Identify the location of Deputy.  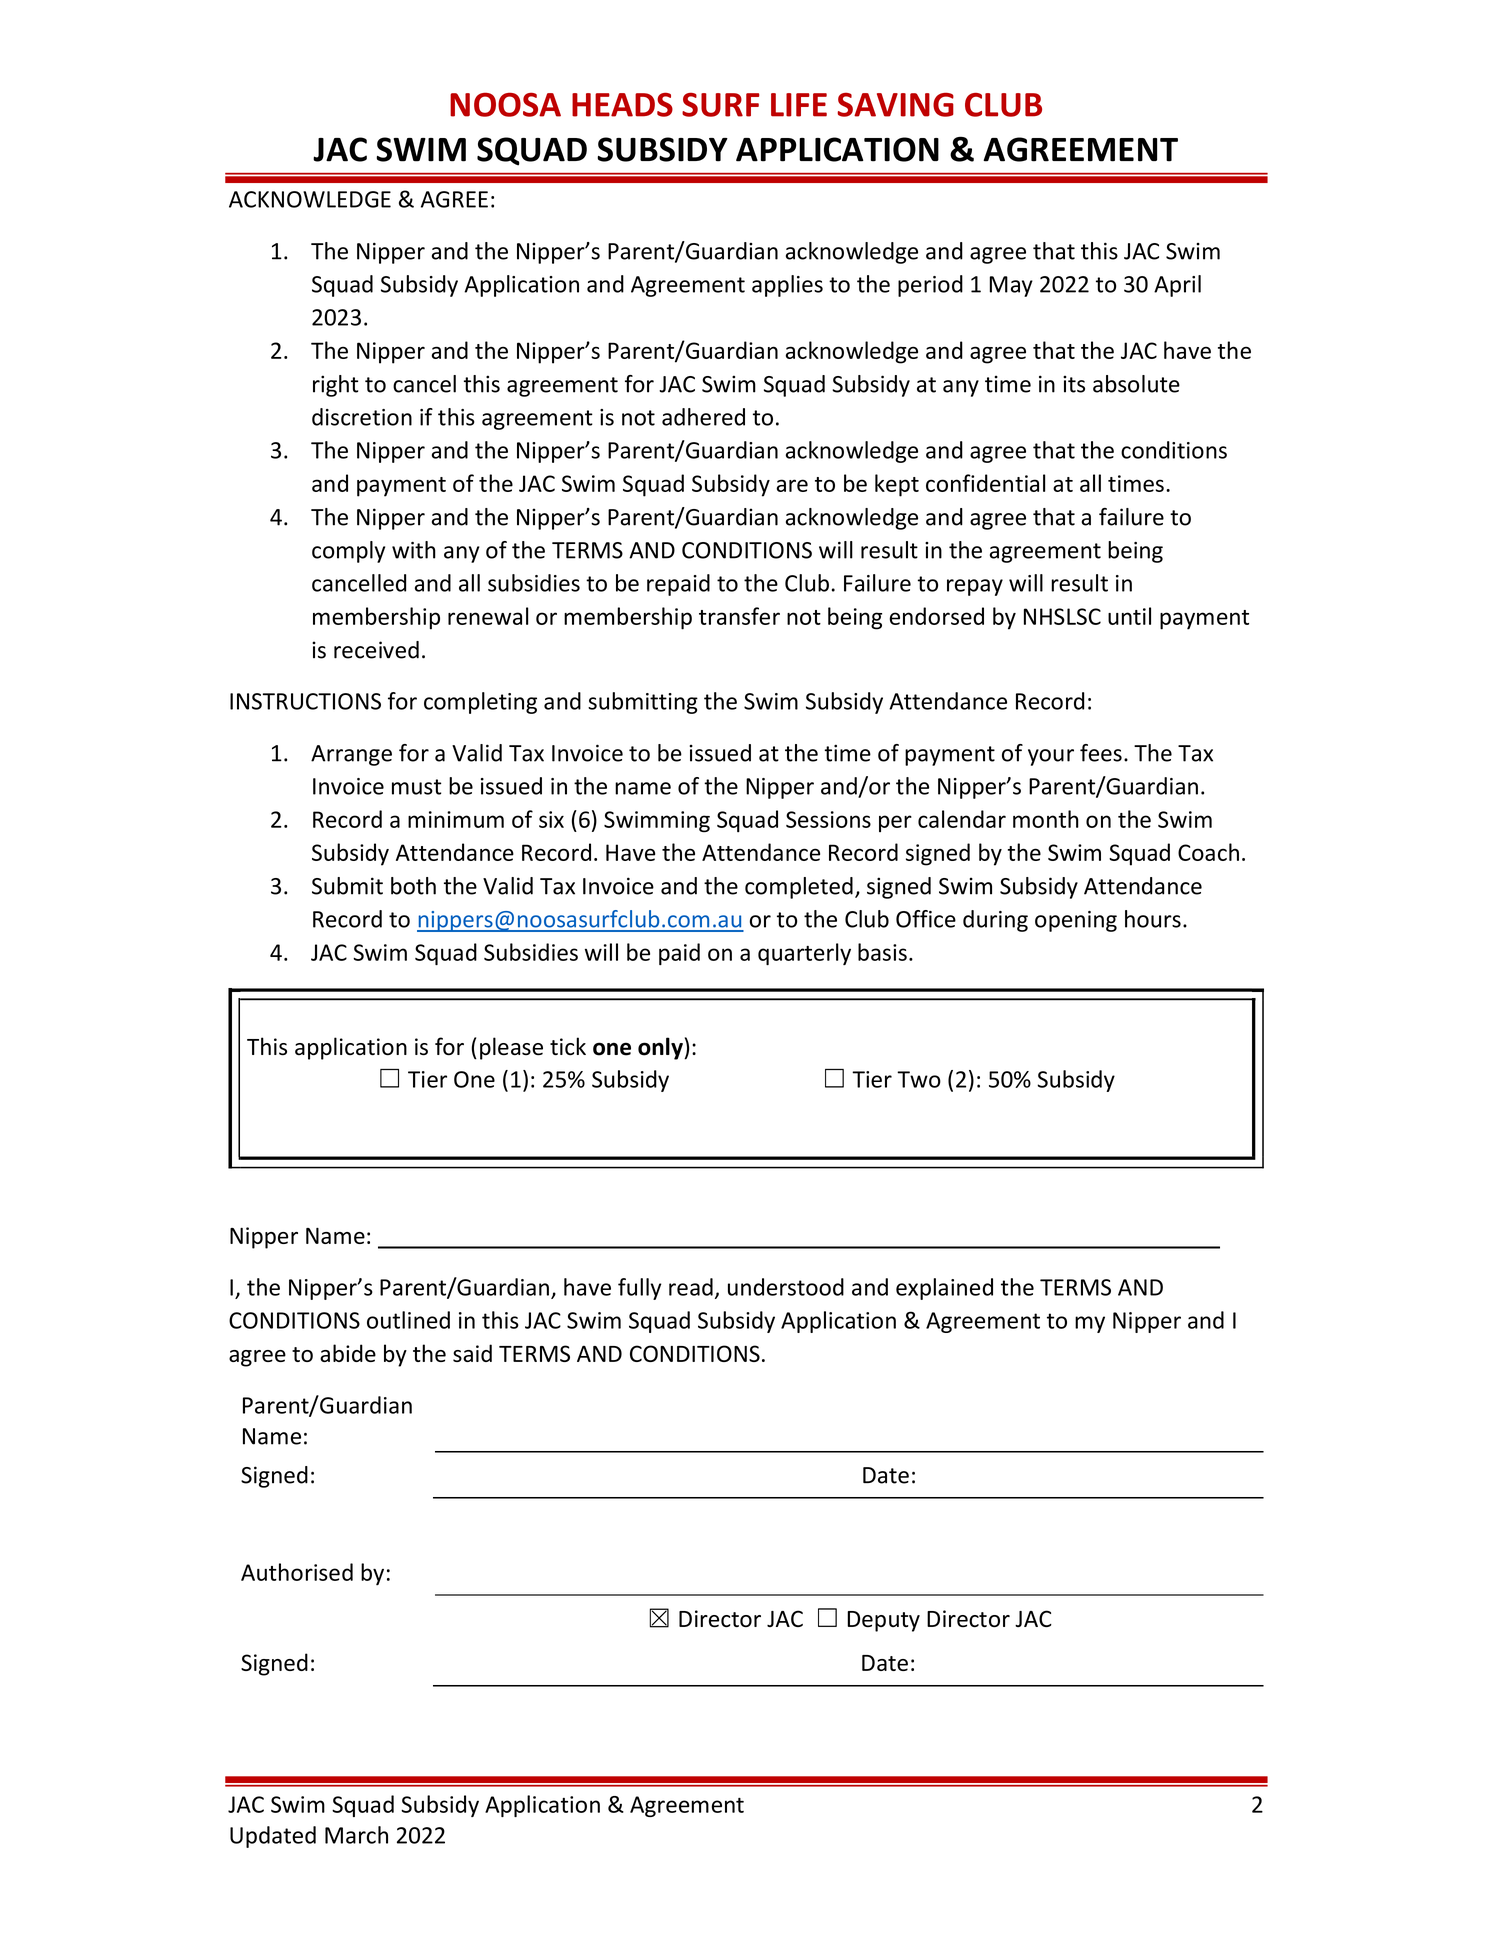
(883, 1621).
